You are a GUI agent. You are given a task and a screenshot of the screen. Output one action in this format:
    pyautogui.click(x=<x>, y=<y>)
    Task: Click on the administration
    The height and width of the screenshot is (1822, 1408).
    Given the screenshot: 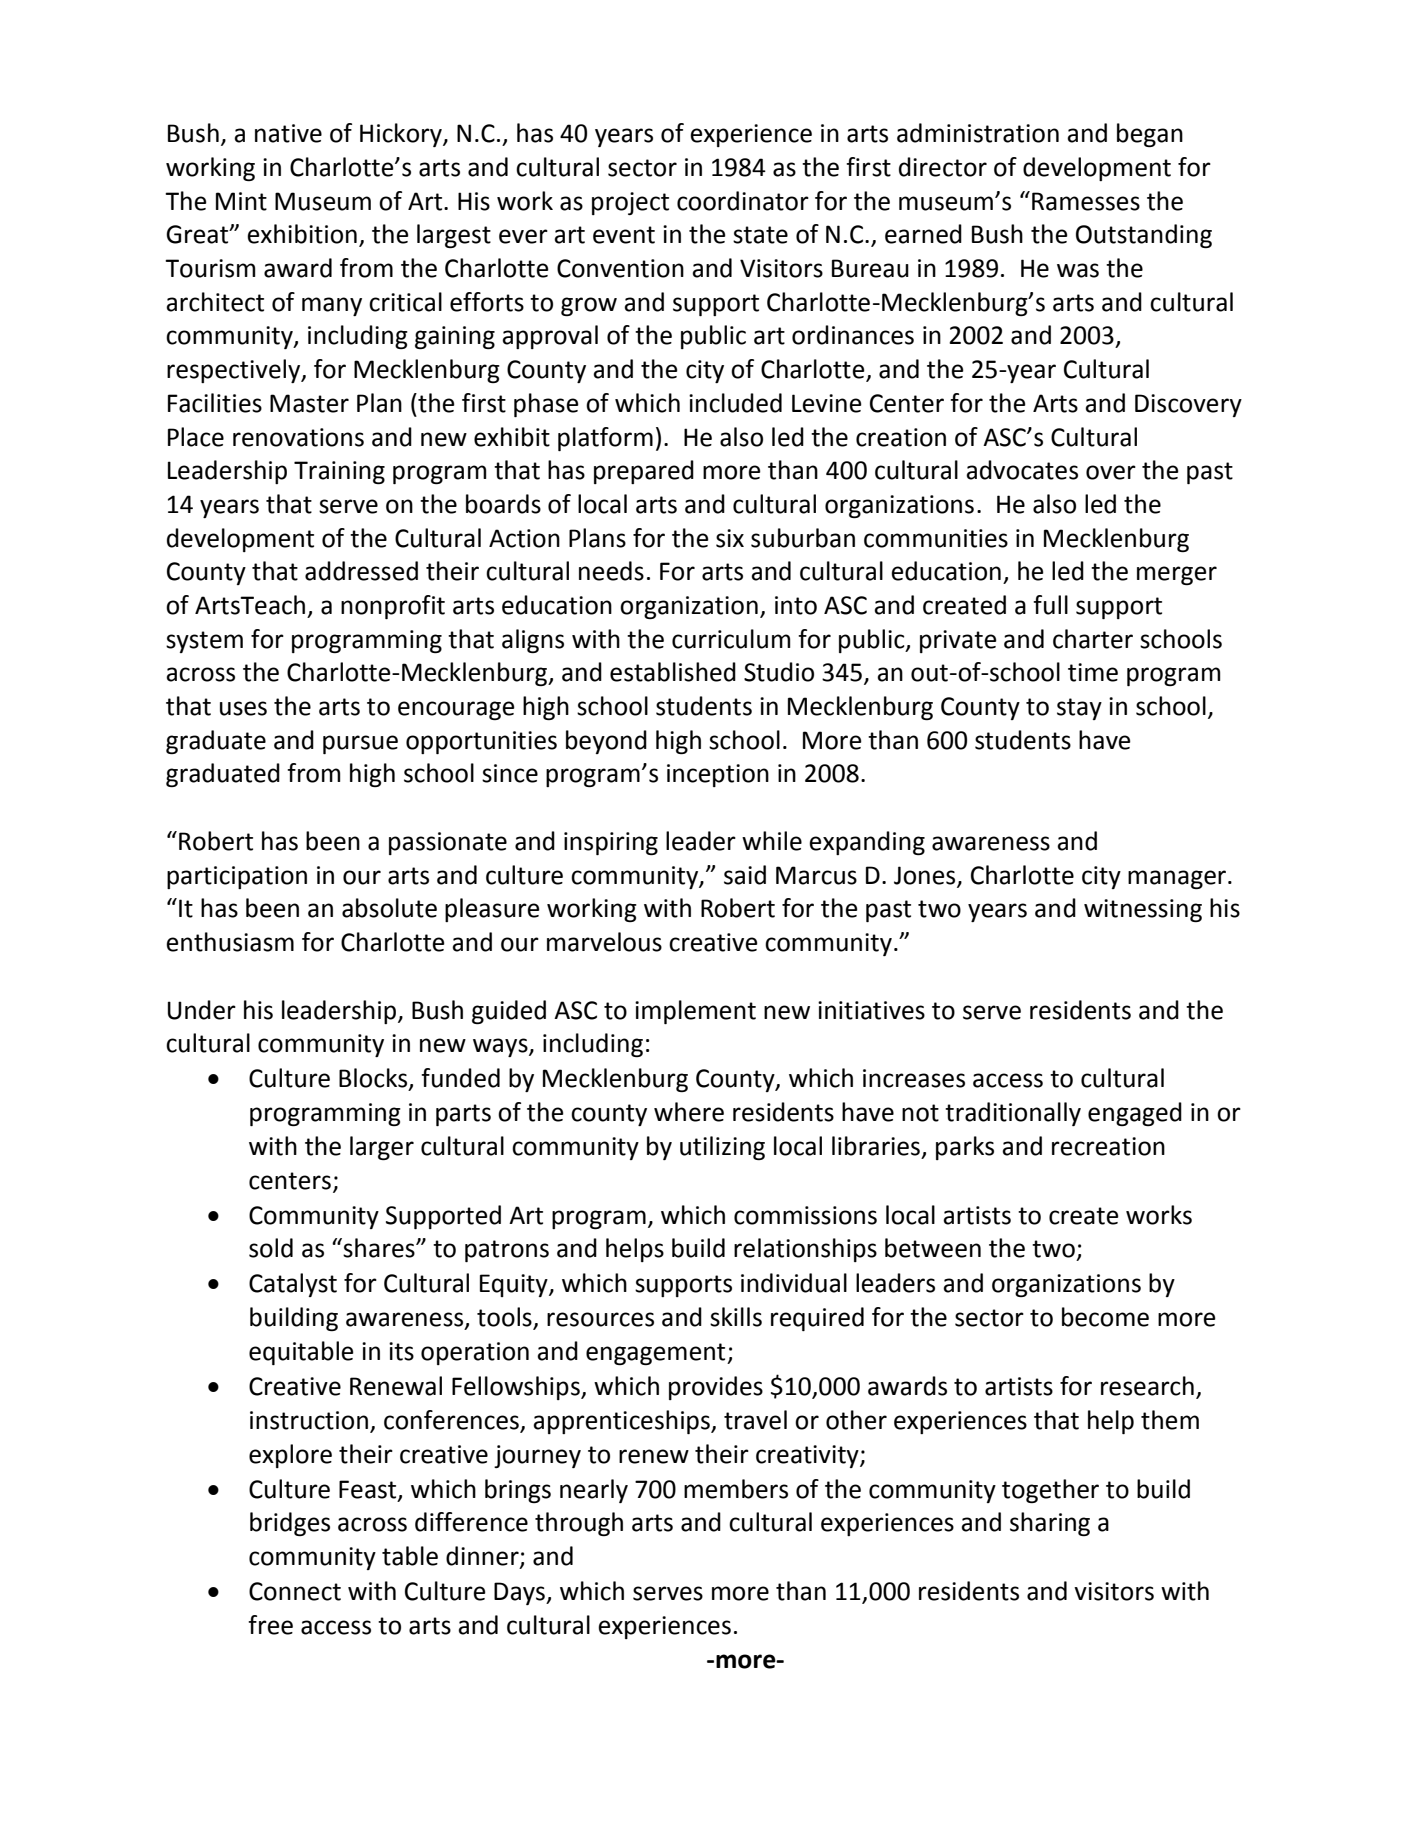 What is the action you would take?
    pyautogui.click(x=978, y=133)
